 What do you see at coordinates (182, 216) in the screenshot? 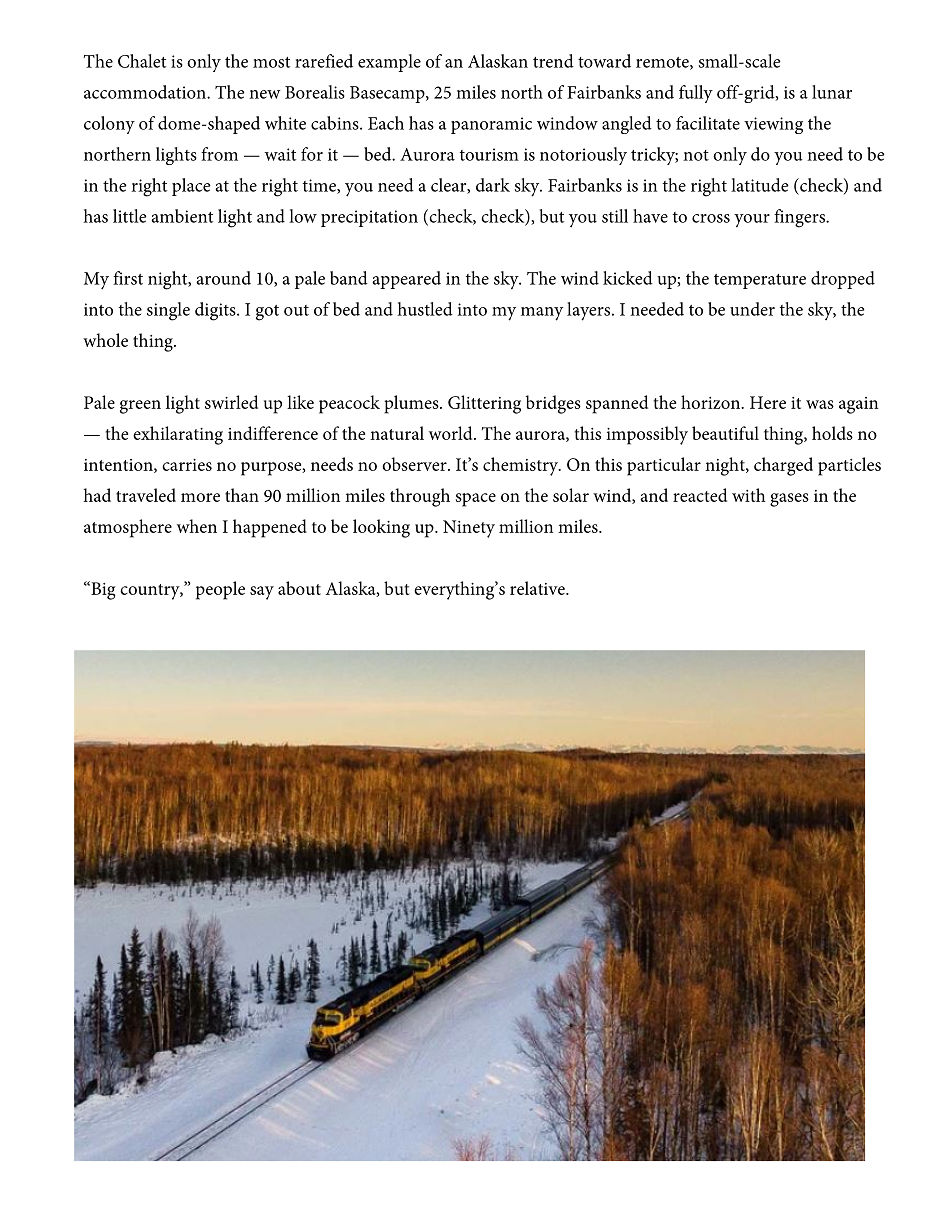
I see `ambient` at bounding box center [182, 216].
